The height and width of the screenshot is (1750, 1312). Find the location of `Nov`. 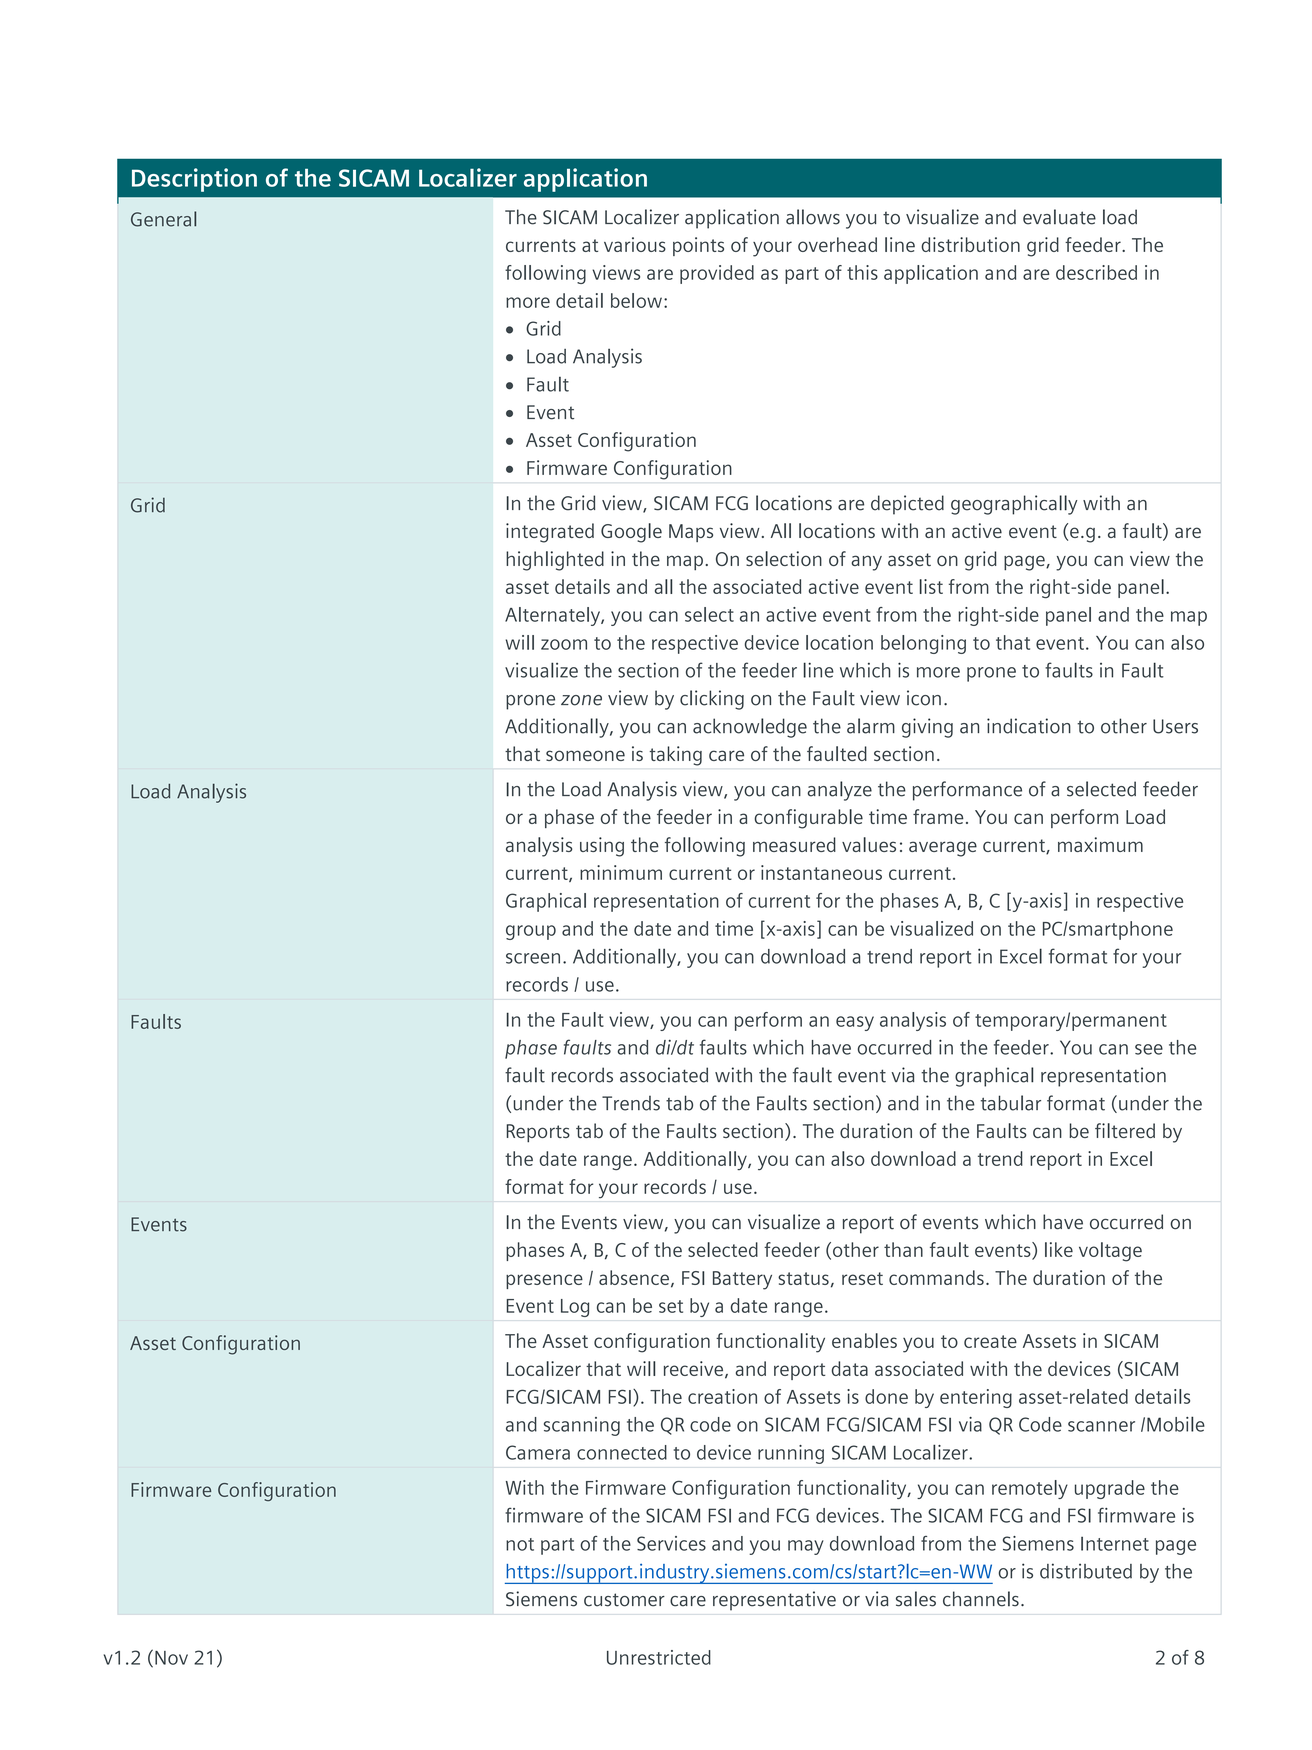

Nov is located at coordinates (171, 1658).
